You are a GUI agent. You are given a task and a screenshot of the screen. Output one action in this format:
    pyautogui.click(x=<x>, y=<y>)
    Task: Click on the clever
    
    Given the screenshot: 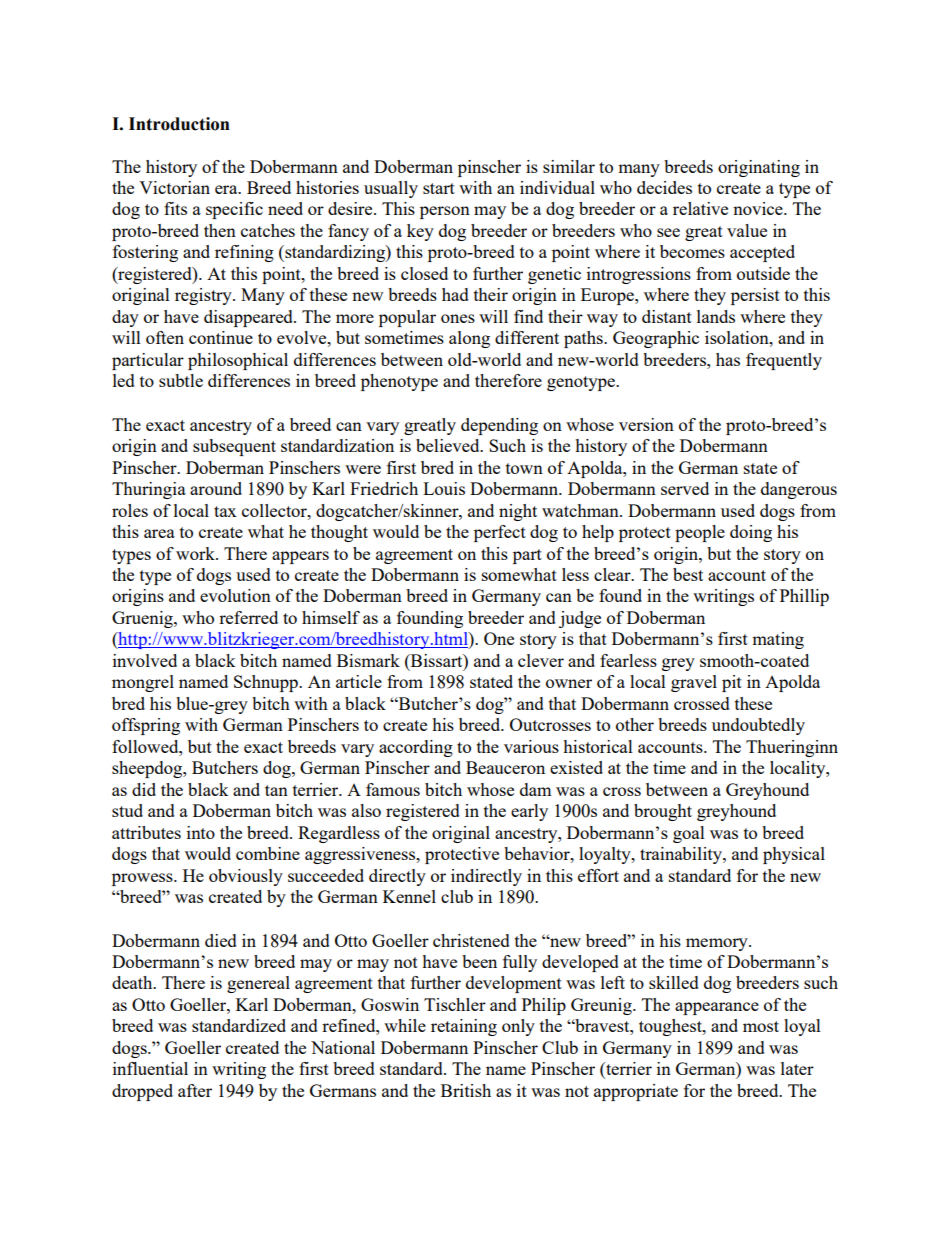 What is the action you would take?
    pyautogui.click(x=541, y=660)
